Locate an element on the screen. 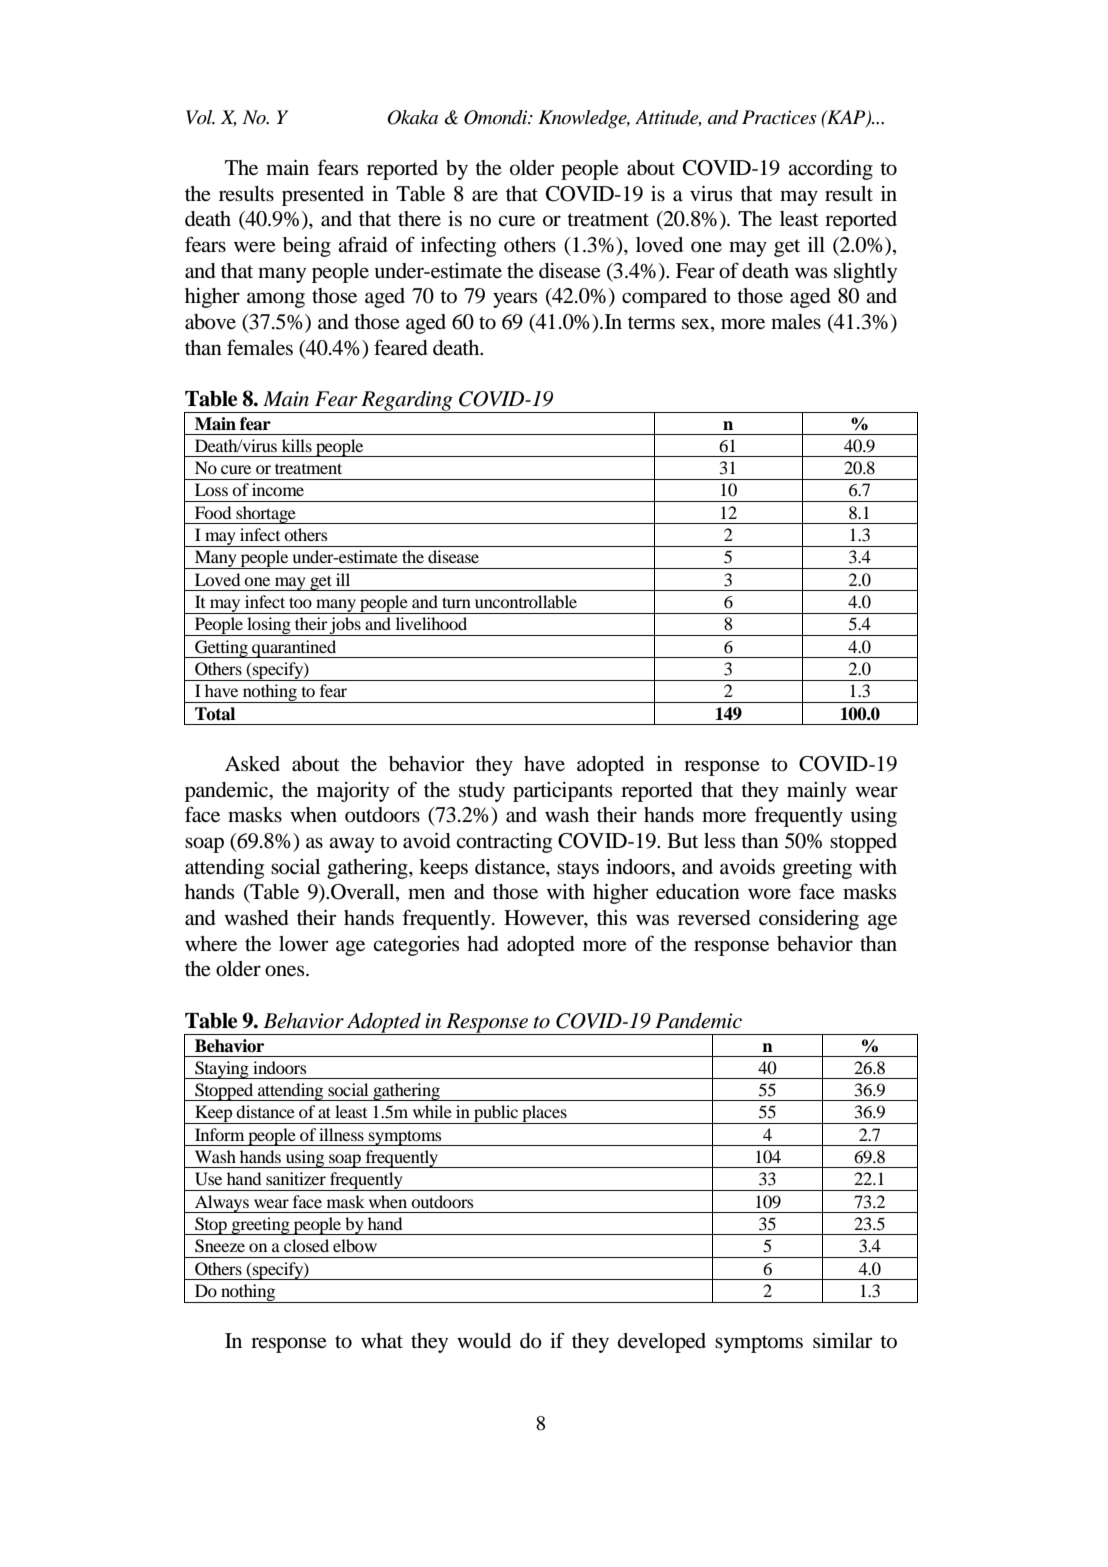  closed is located at coordinates (306, 1245).
